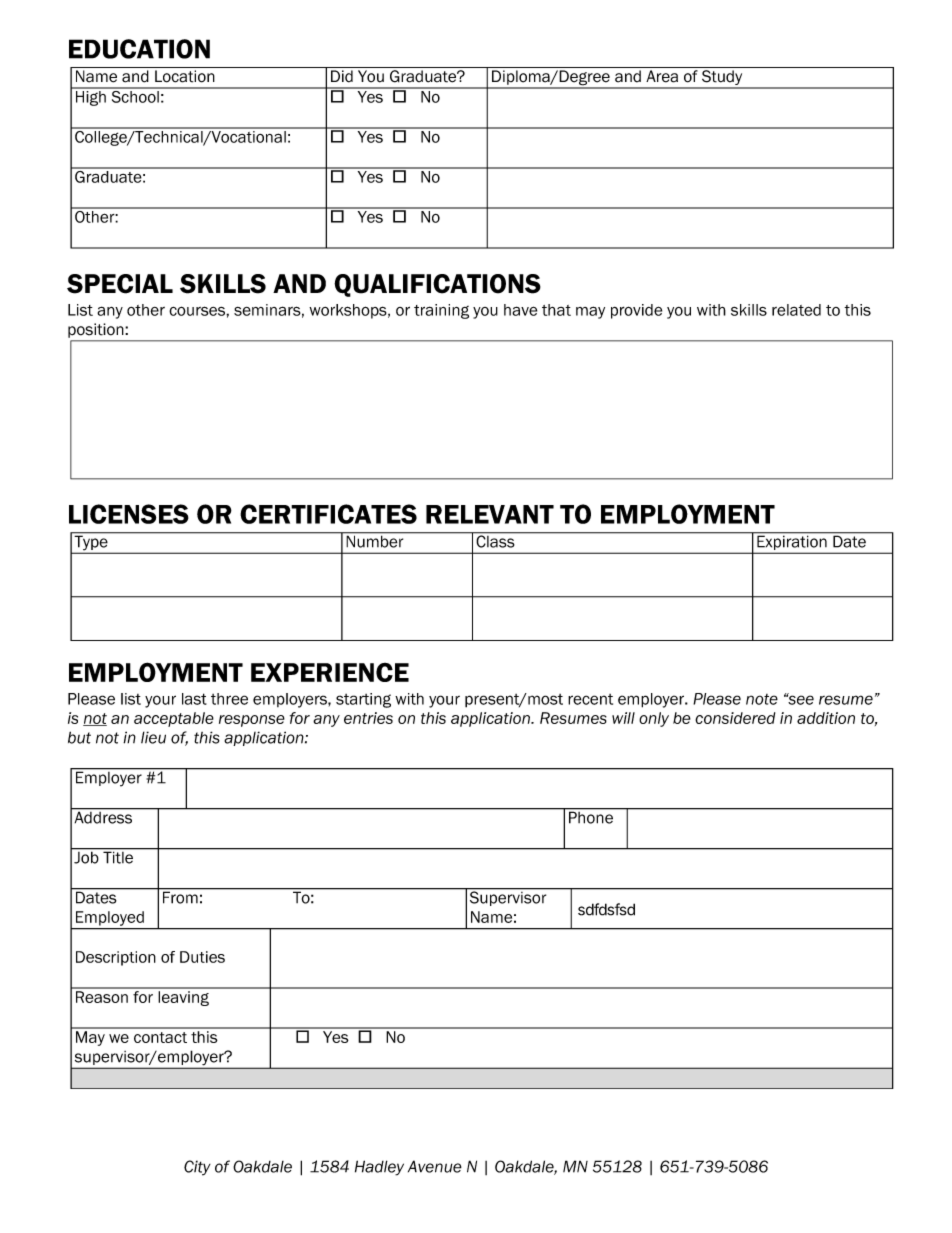 This screenshot has height=1233, width=952. What do you see at coordinates (342, 76) in the screenshot?
I see `Did` at bounding box center [342, 76].
